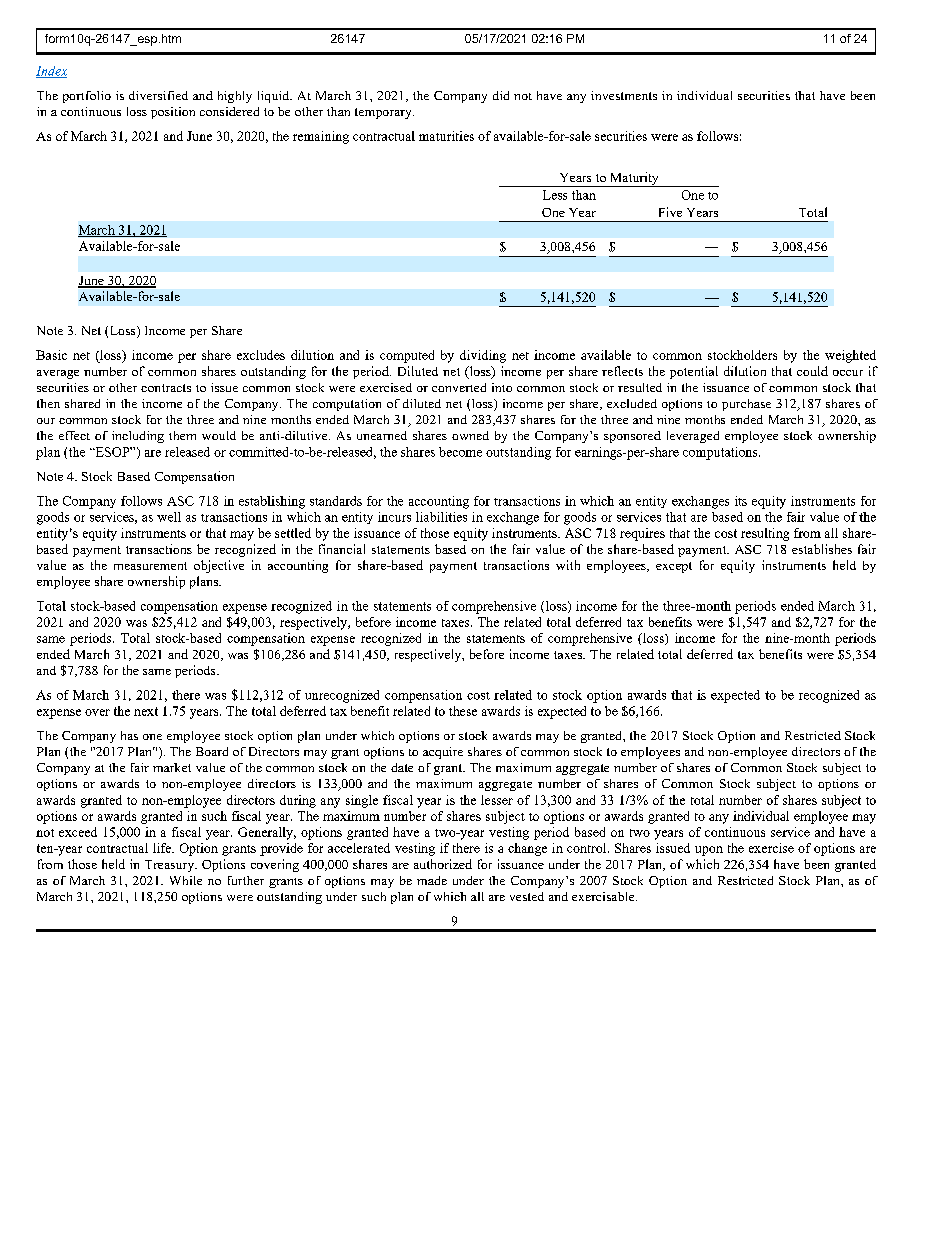  I want to click on dividing, so click(483, 356).
